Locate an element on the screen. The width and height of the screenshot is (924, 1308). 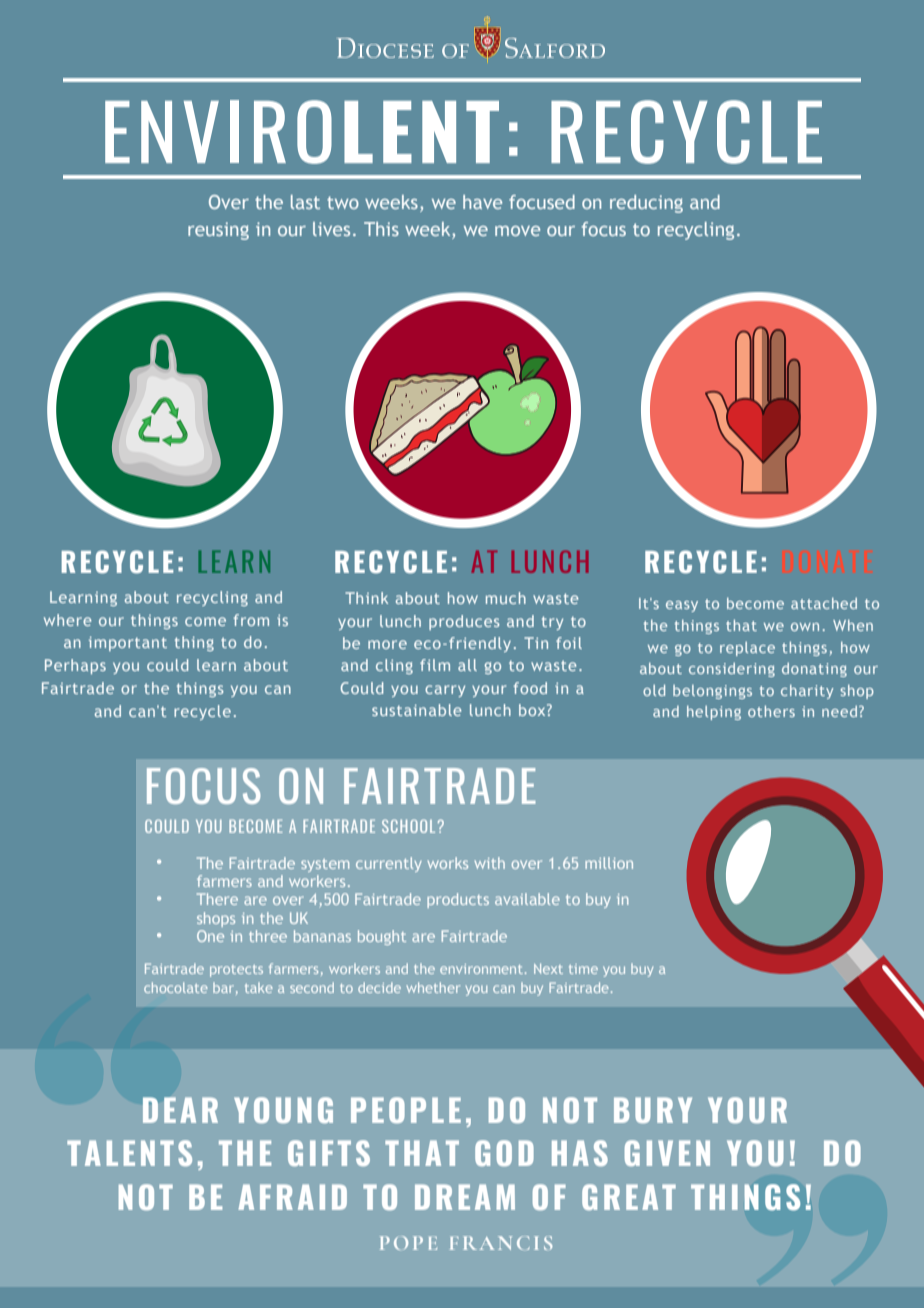
reducing is located at coordinates (646, 204).
